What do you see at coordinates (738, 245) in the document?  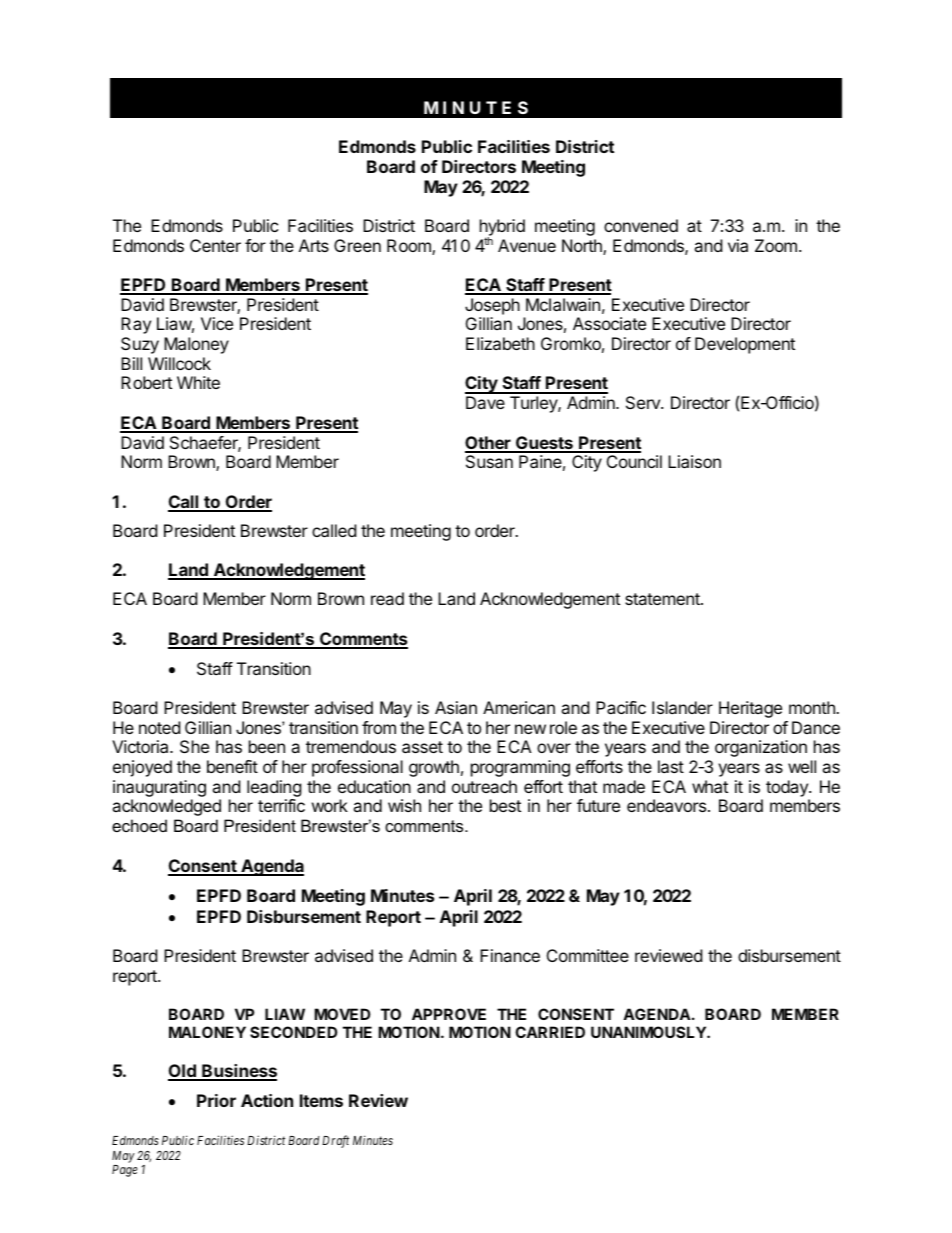 I see `via` at bounding box center [738, 245].
